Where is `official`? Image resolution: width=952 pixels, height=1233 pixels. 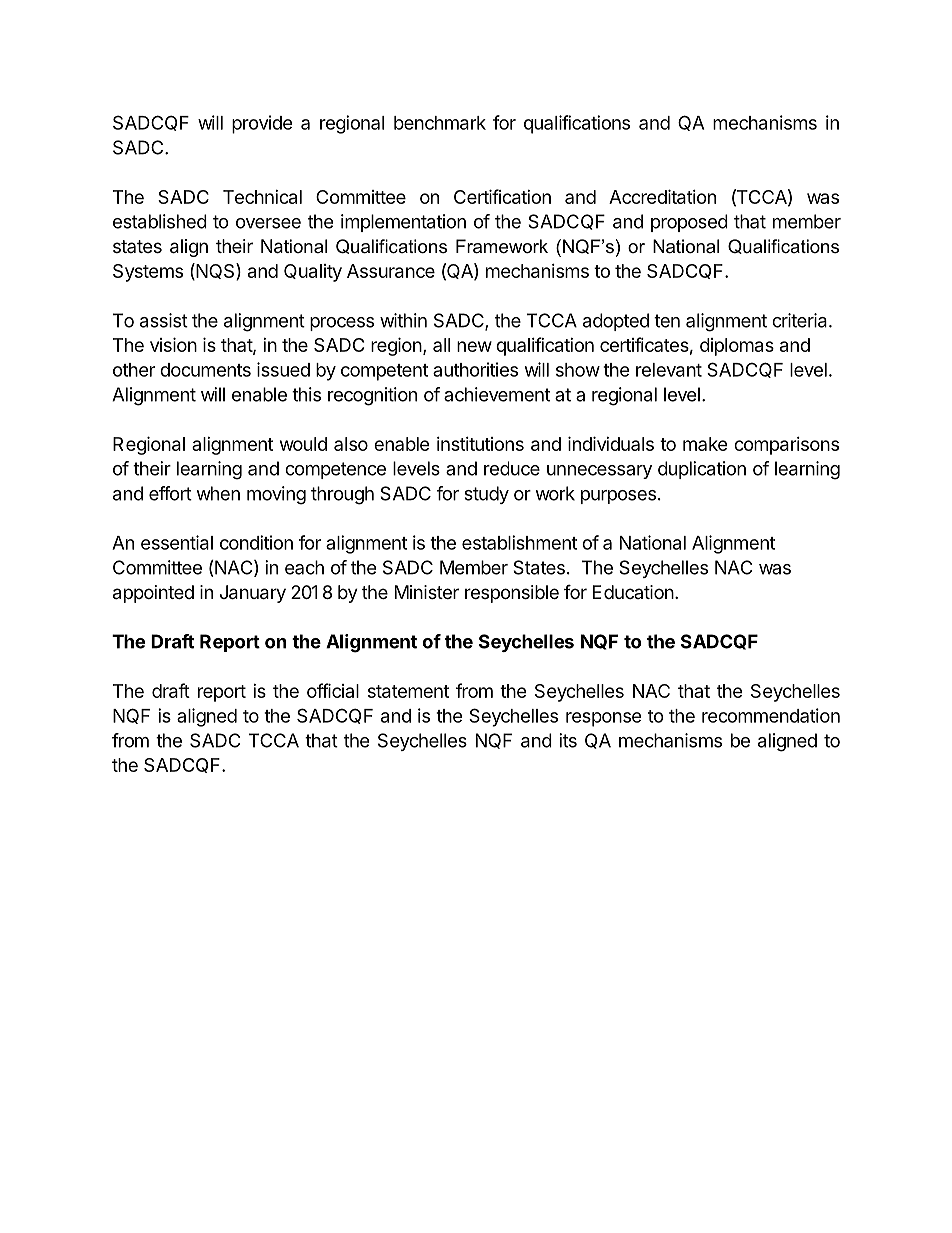 official is located at coordinates (333, 690).
